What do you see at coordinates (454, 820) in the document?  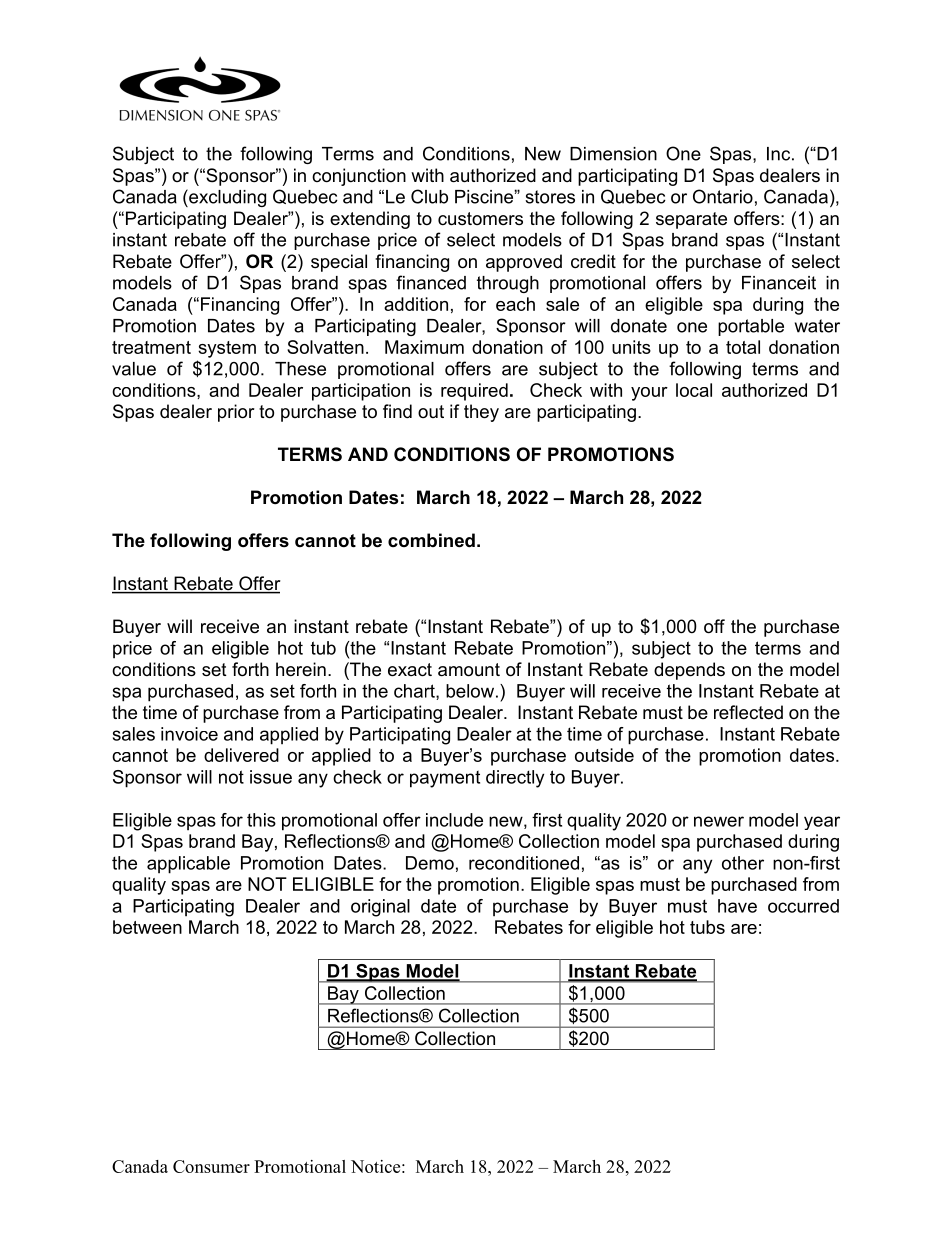 I see `include` at bounding box center [454, 820].
